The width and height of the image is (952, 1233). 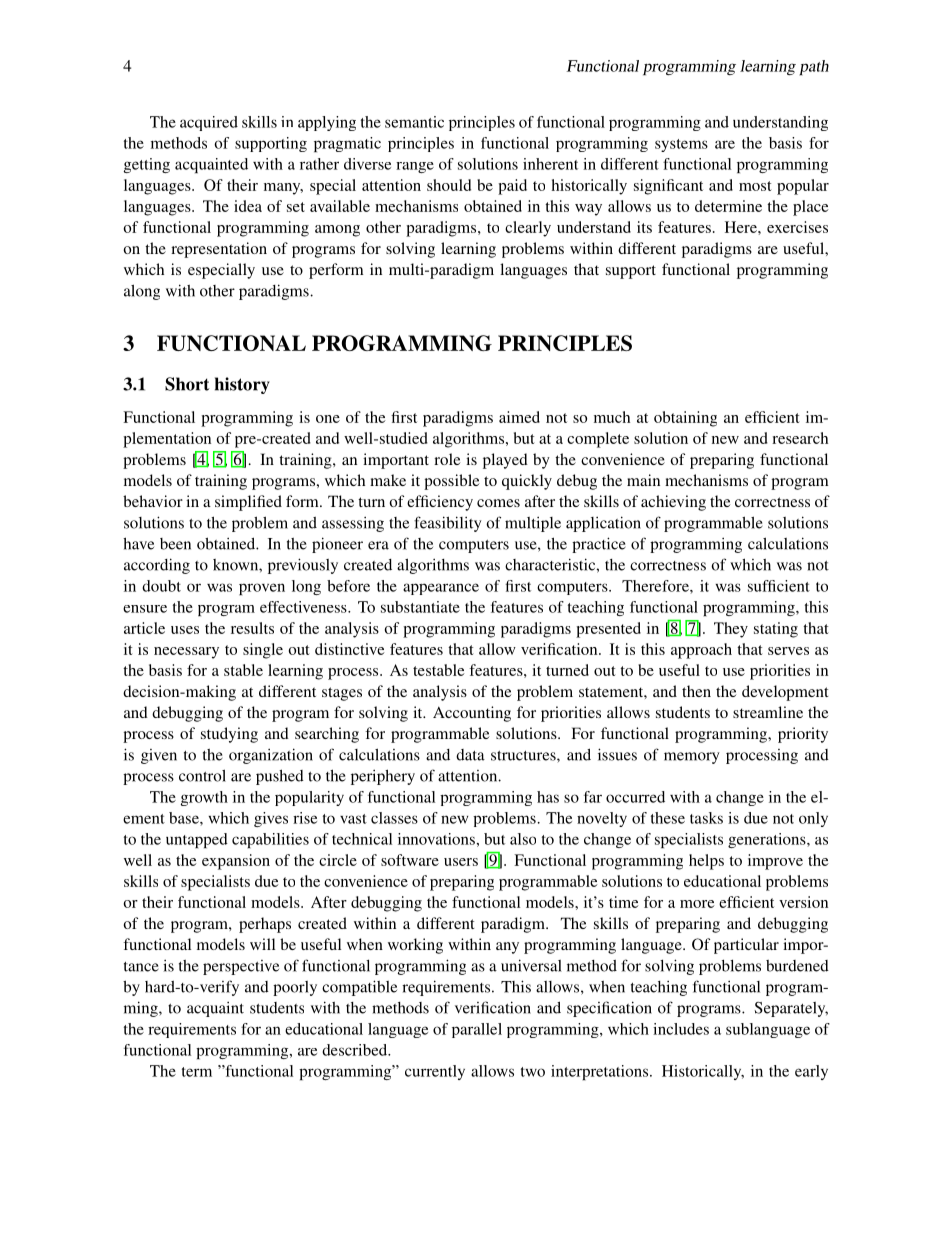 I want to click on semantic, so click(x=414, y=122).
